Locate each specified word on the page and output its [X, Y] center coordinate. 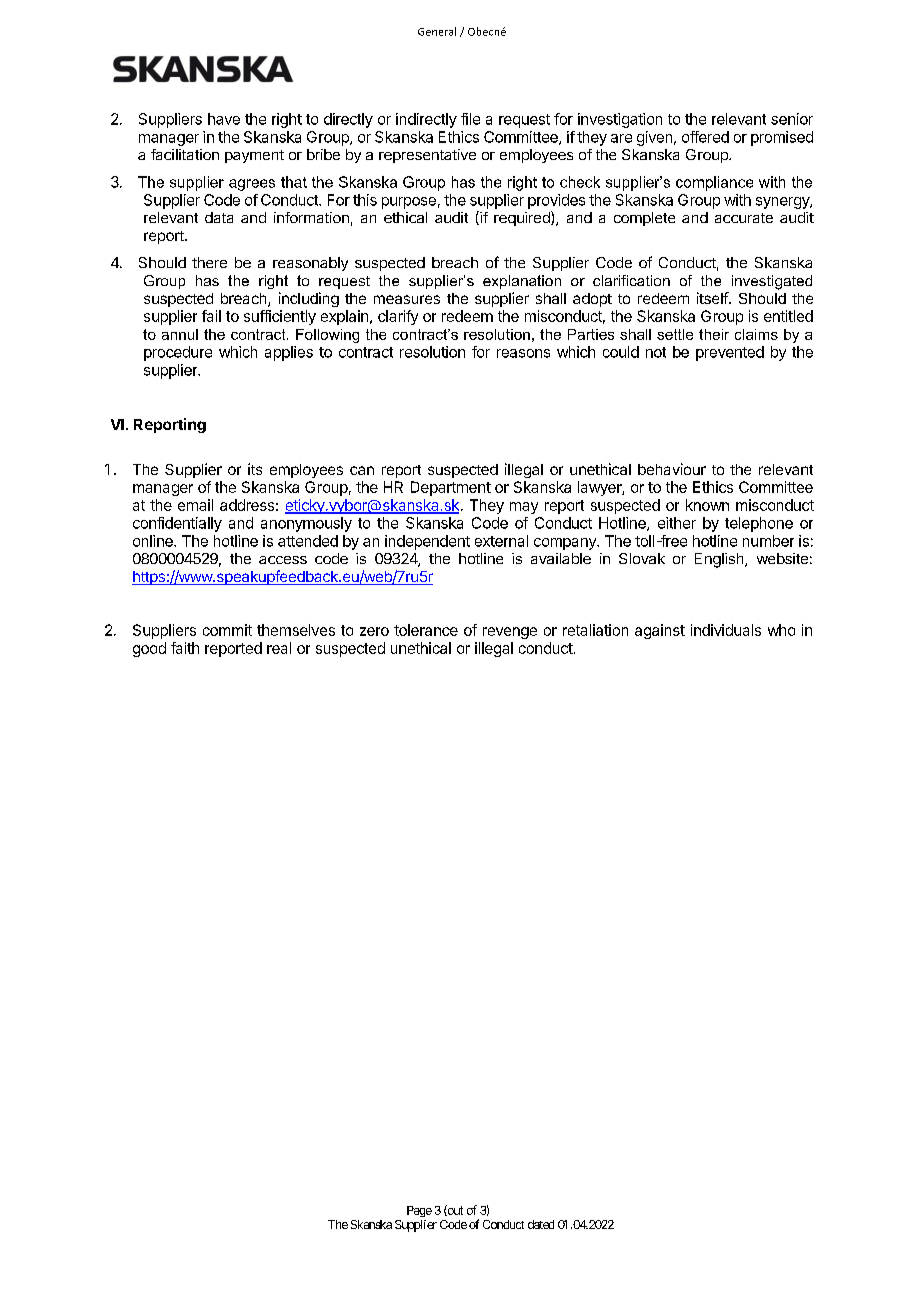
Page [419, 1211]
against [660, 631]
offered [705, 137]
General [437, 31]
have [224, 119]
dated [541, 1224]
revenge [510, 633]
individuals [726, 630]
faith [185, 648]
